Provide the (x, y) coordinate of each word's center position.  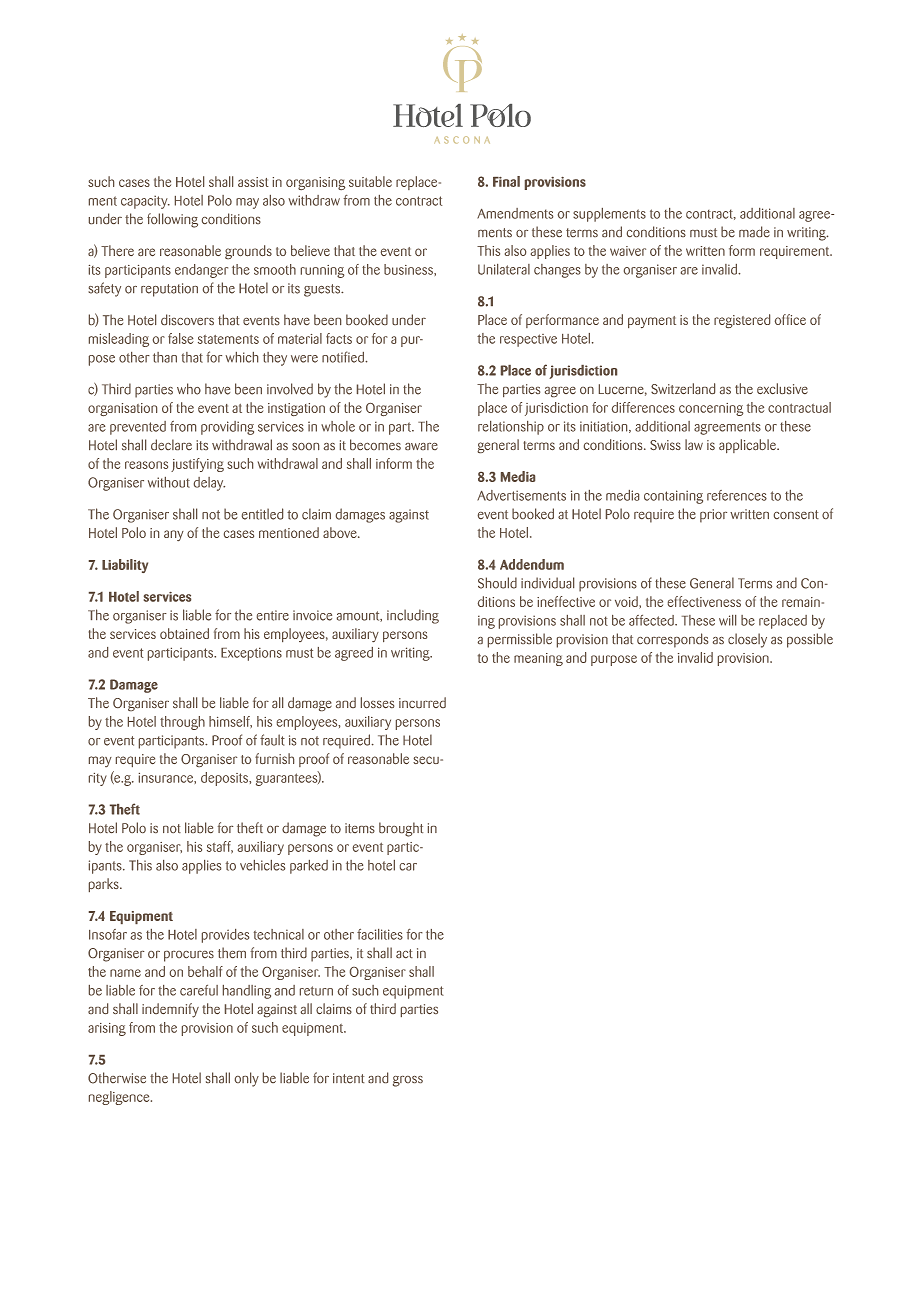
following (172, 220)
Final (506, 181)
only (247, 1079)
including (413, 616)
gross (408, 1081)
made (754, 231)
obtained (184, 633)
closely (747, 640)
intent (348, 1078)
